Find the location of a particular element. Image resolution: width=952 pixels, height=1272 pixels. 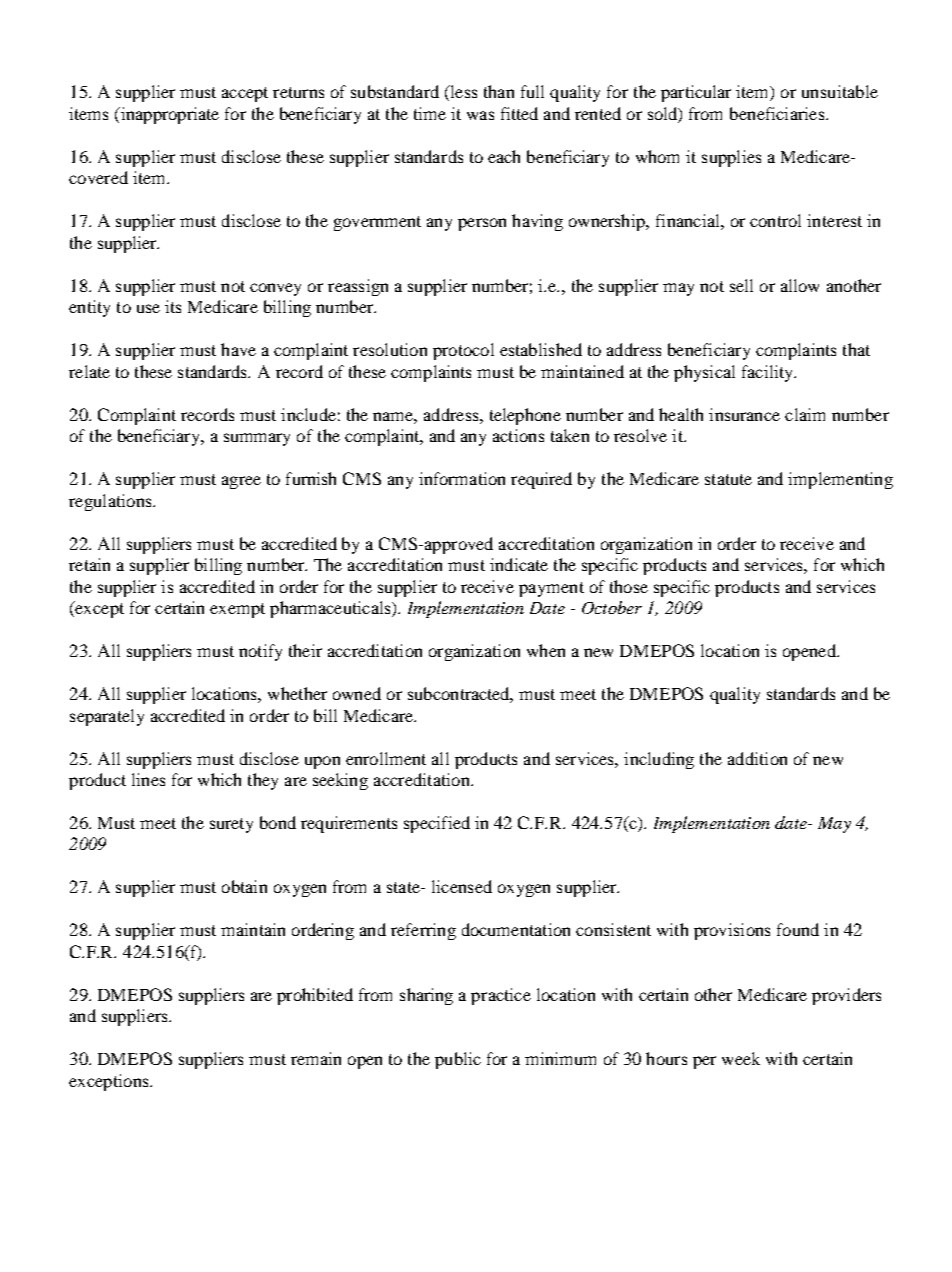

inappropriate is located at coordinates (168, 115).
